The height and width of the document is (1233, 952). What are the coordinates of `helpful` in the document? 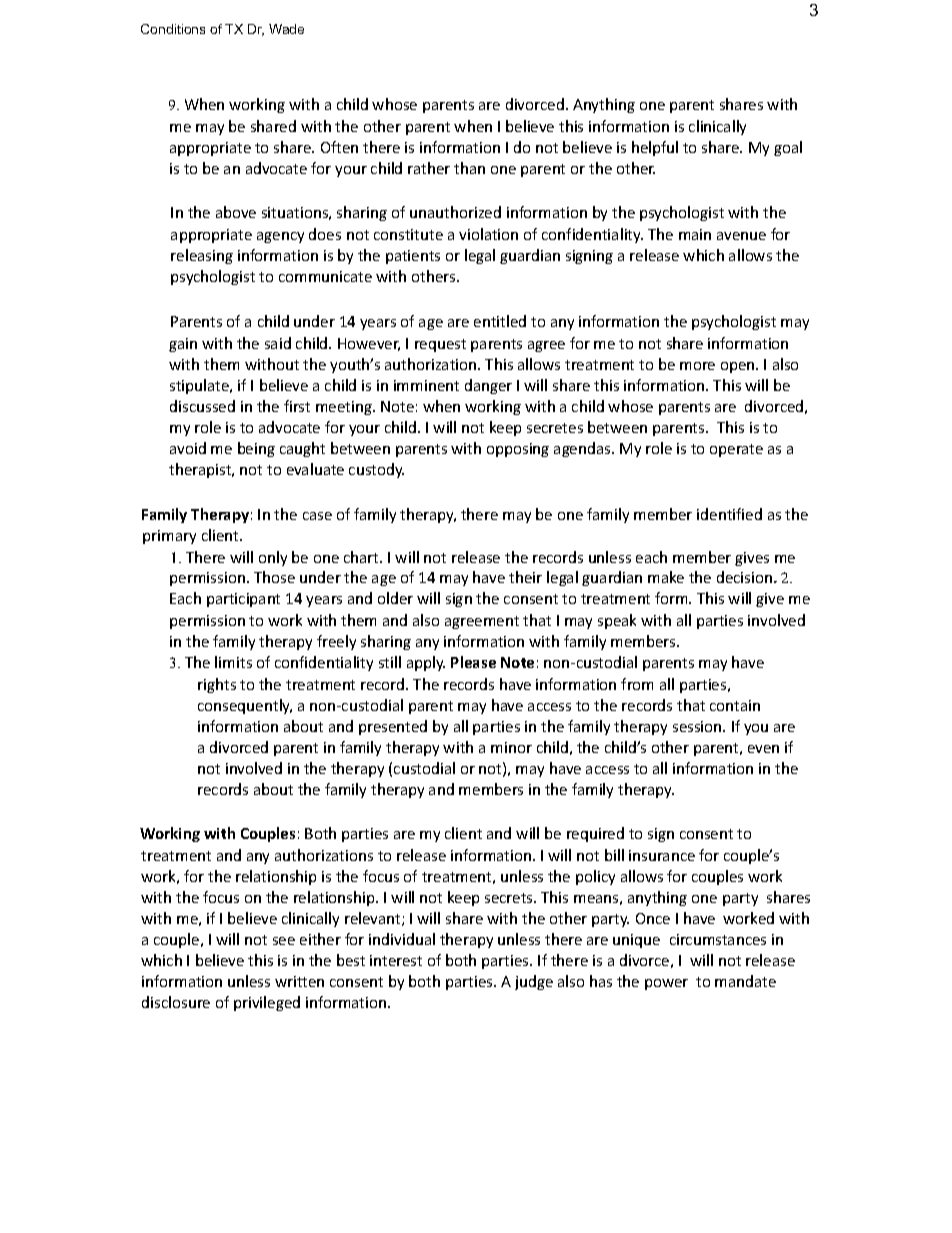 It's located at (655, 148).
